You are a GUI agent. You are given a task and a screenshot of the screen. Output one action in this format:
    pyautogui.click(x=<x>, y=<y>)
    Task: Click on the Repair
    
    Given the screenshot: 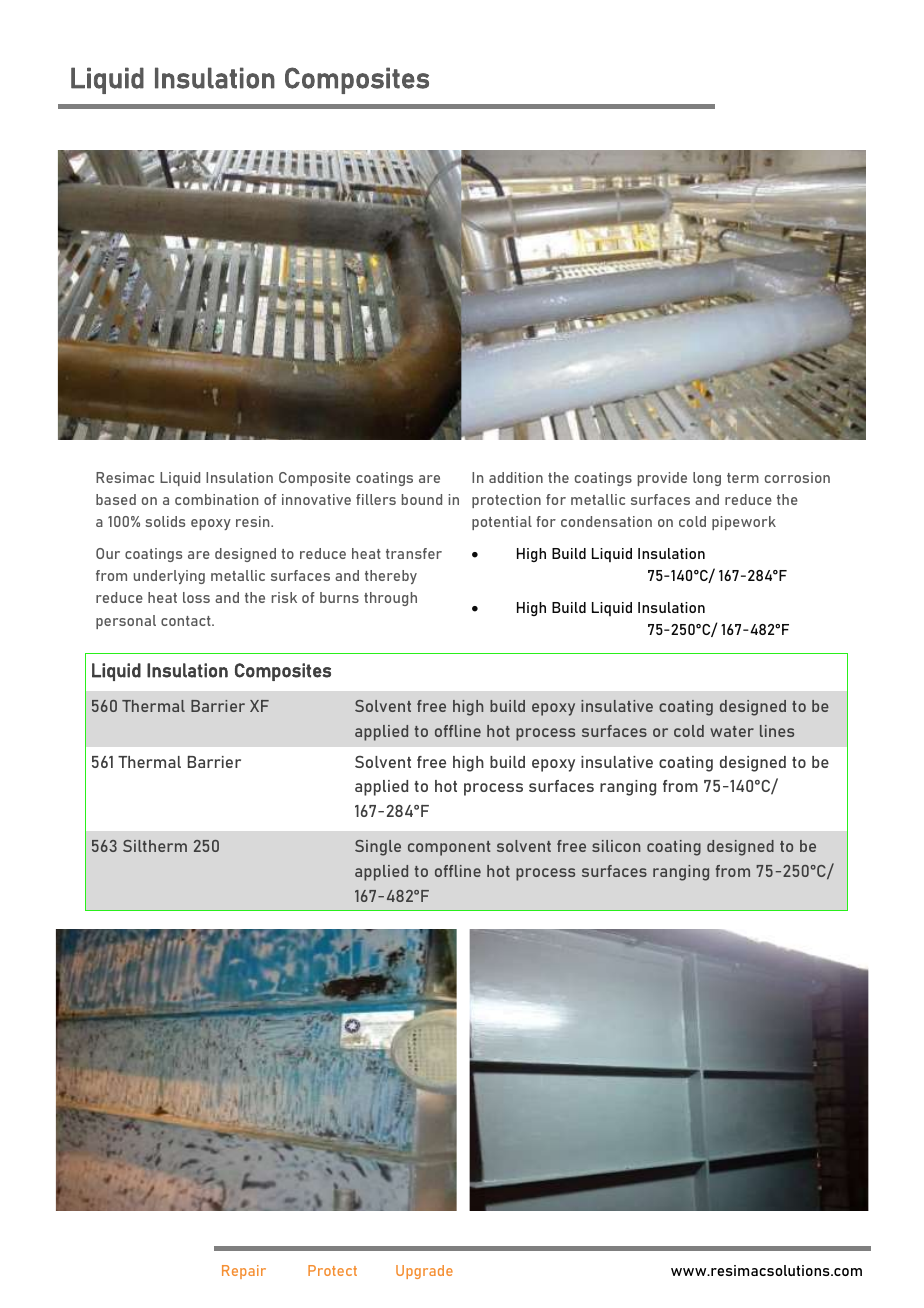 What is the action you would take?
    pyautogui.click(x=244, y=1272)
